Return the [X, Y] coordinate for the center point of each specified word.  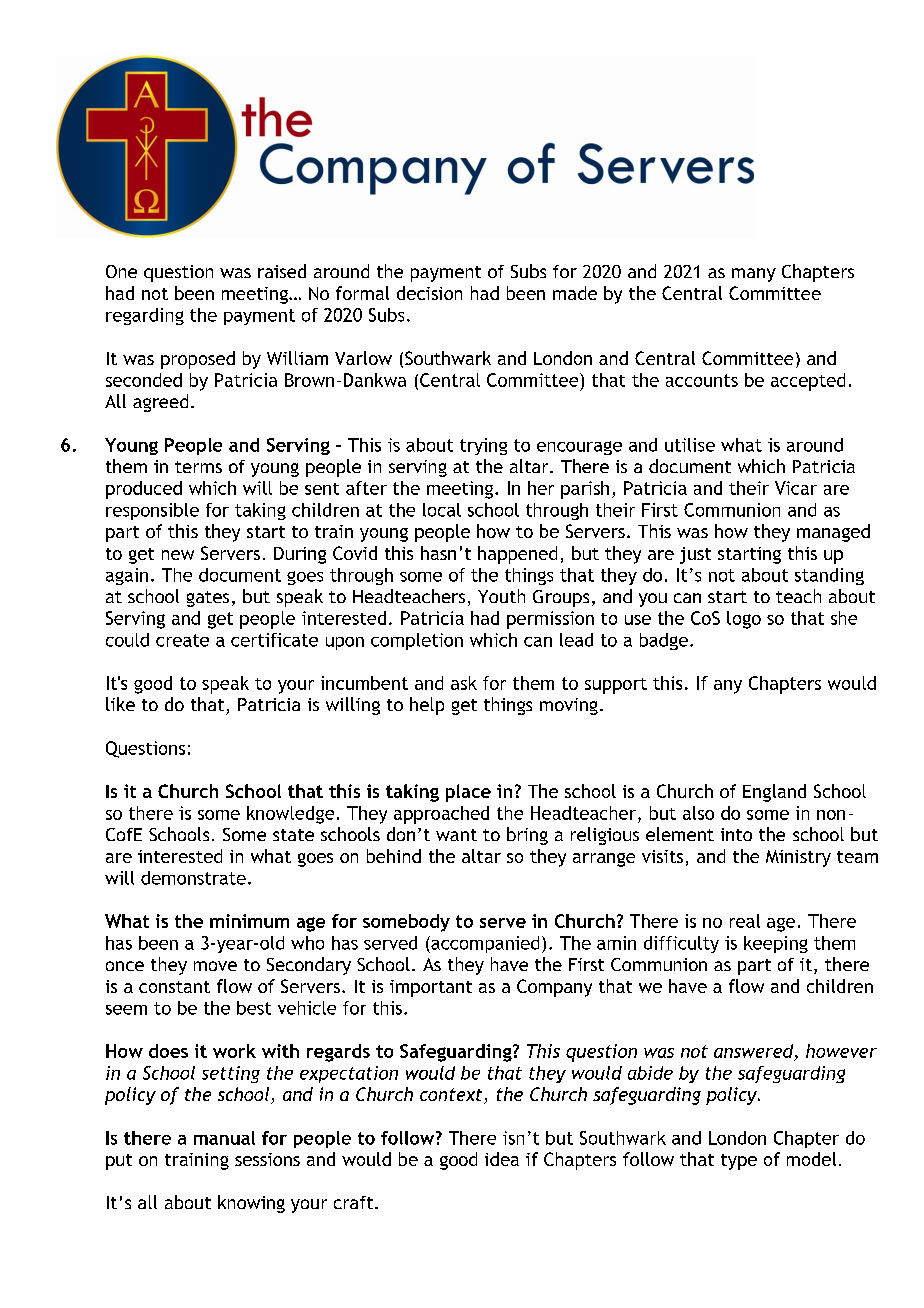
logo [744, 620]
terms [198, 467]
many [754, 275]
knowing [251, 1204]
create [182, 640]
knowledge [290, 815]
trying [483, 446]
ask [464, 683]
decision [429, 293]
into [736, 834]
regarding [145, 316]
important [431, 988]
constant [174, 987]
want [456, 835]
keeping [776, 944]
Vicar [796, 488]
